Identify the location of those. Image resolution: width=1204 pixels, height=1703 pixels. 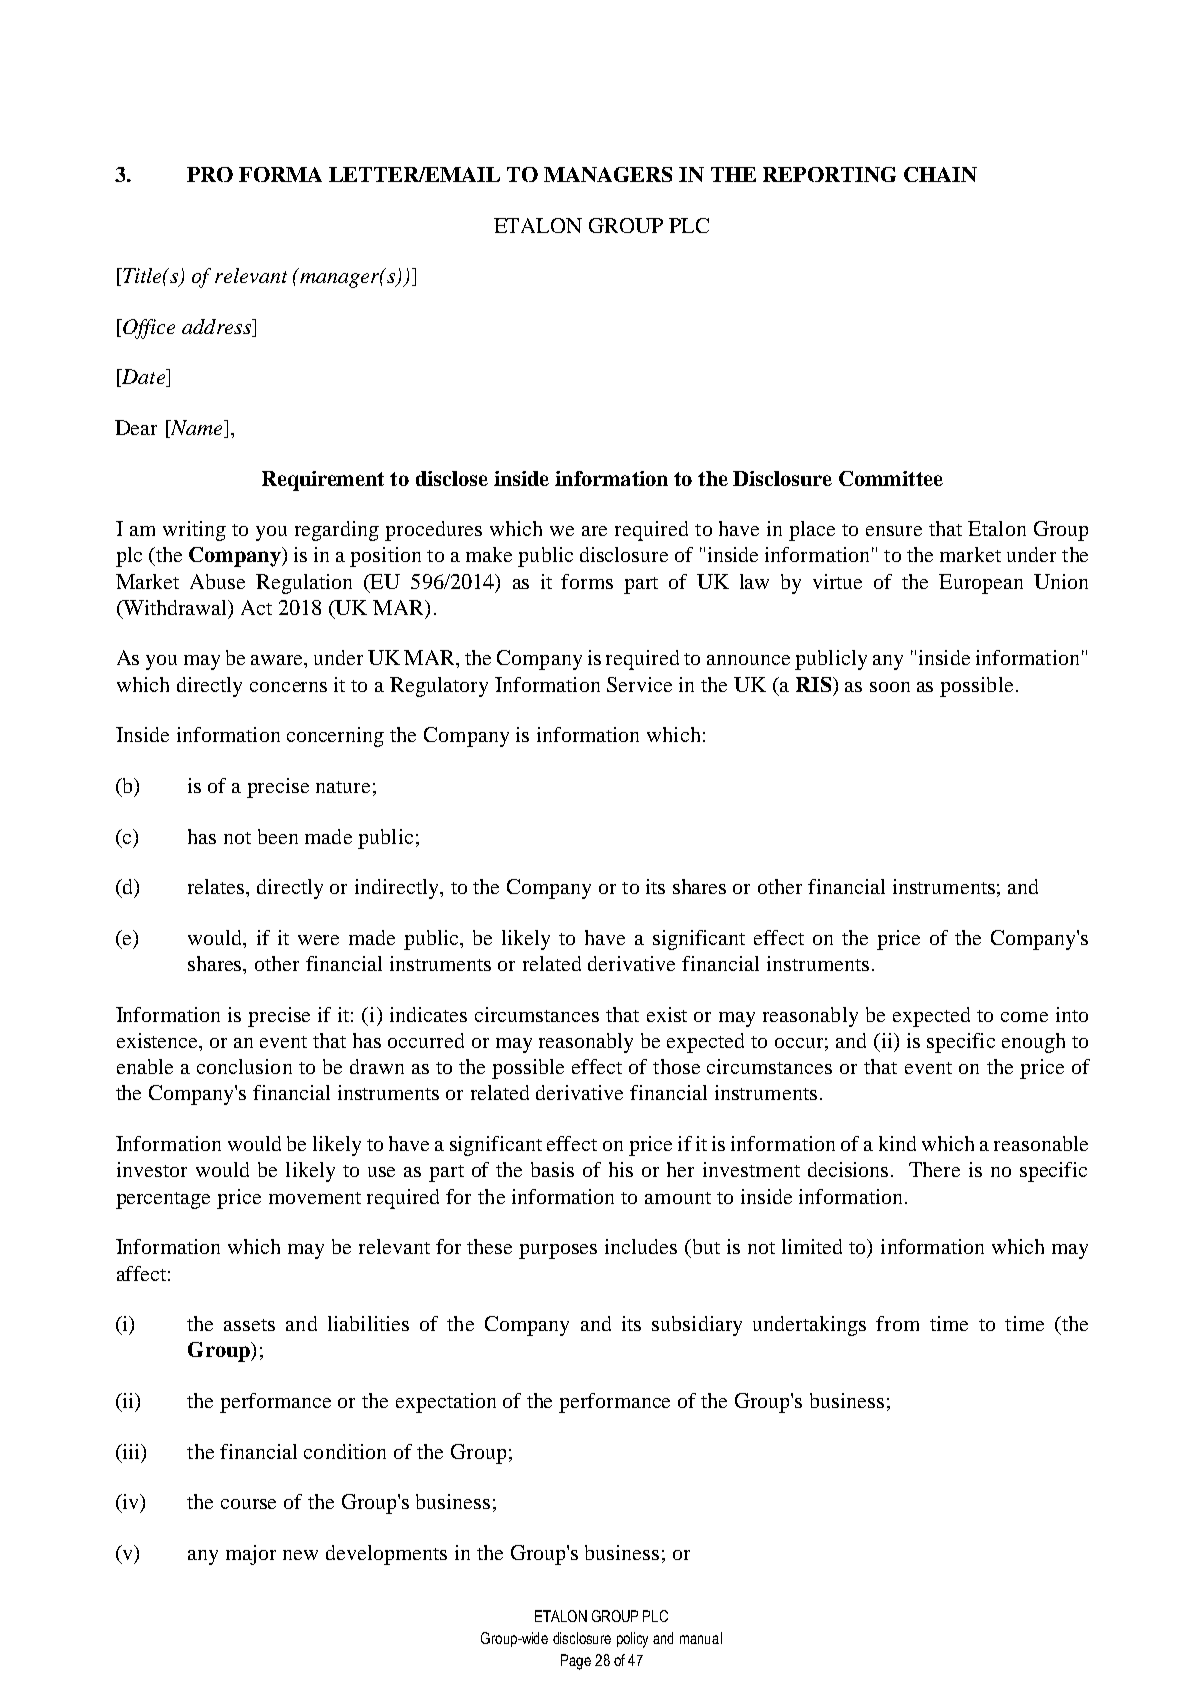
(676, 1066).
